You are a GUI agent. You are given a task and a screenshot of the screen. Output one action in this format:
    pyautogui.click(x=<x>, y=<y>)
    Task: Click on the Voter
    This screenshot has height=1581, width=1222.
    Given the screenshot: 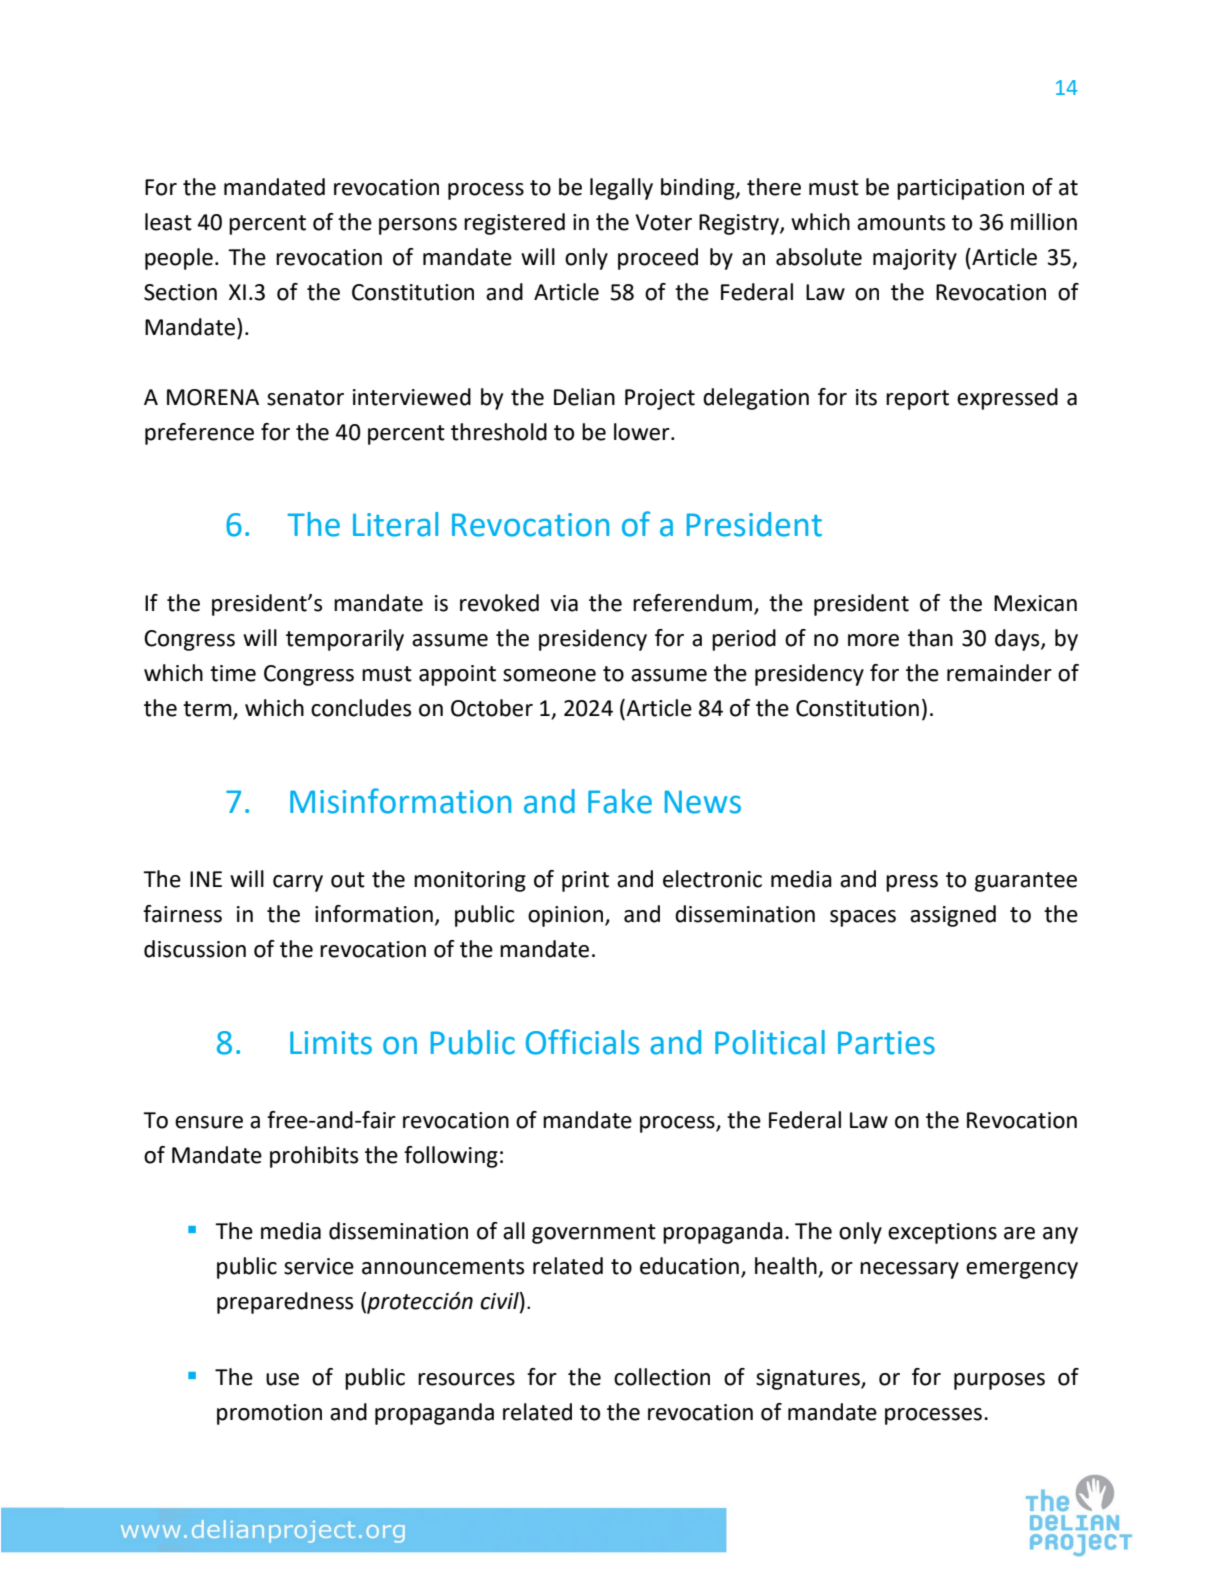 What is the action you would take?
    pyautogui.click(x=664, y=222)
